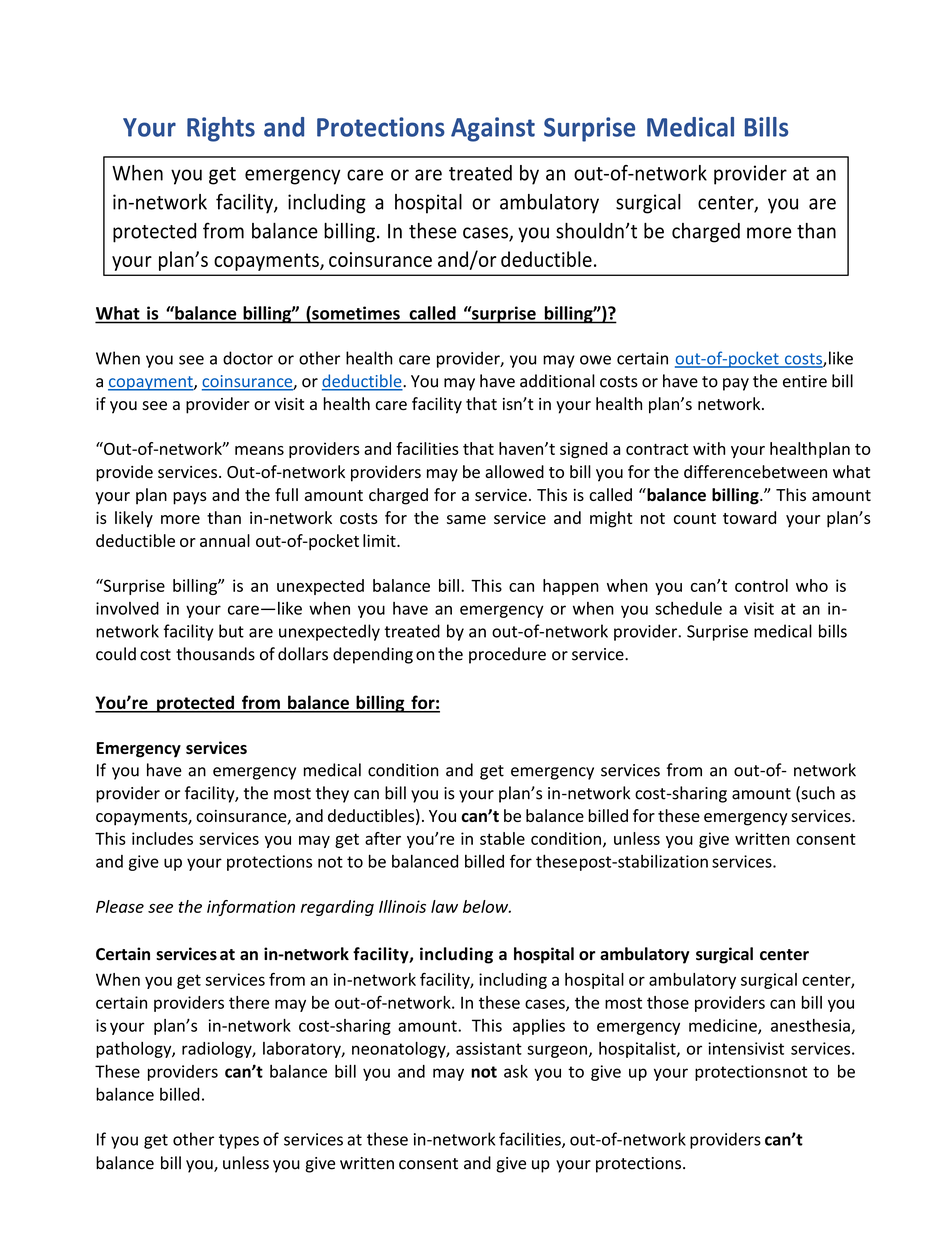 This page has height=1233, width=952. I want to click on Rights, so click(221, 129).
